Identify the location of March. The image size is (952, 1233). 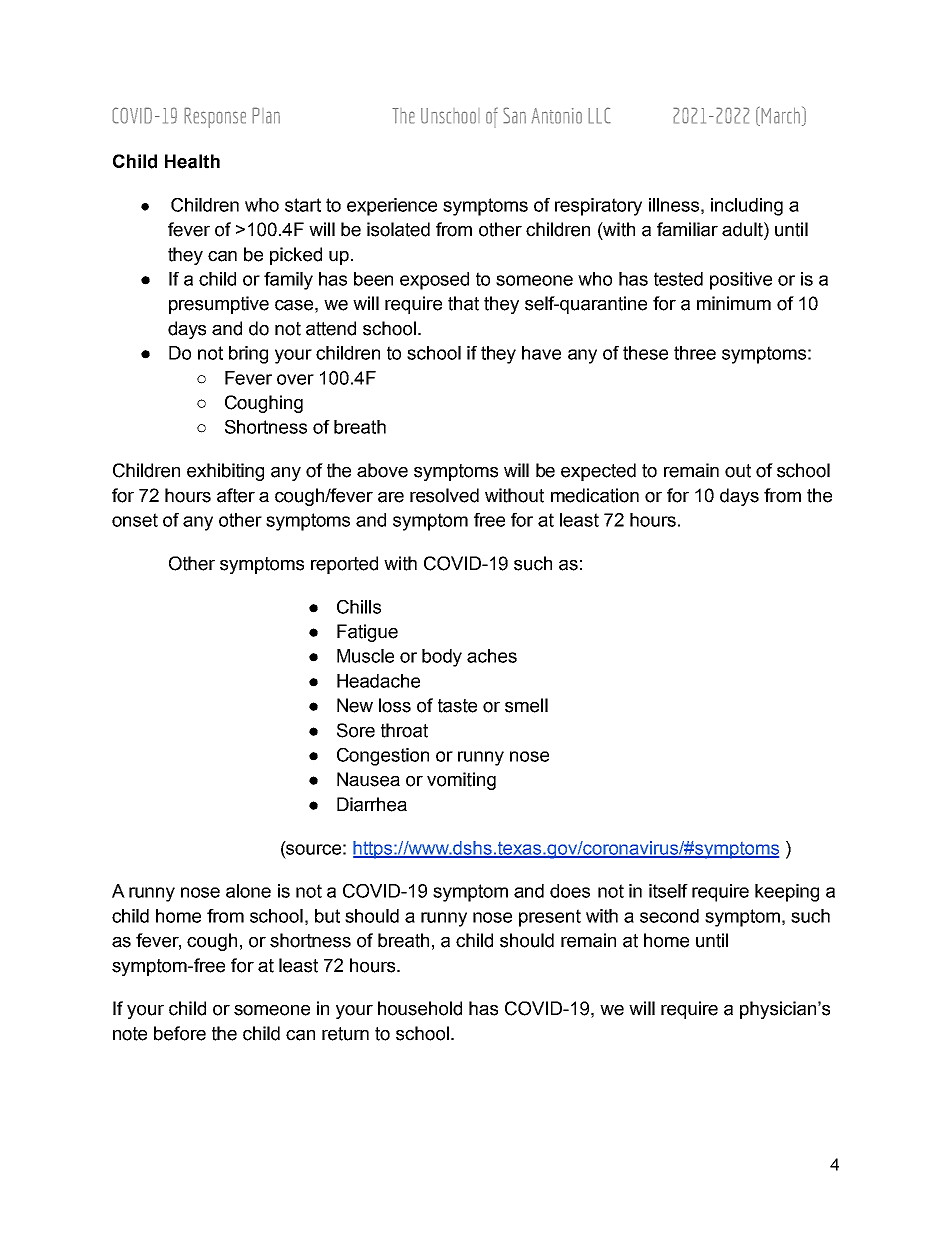
(781, 116).
